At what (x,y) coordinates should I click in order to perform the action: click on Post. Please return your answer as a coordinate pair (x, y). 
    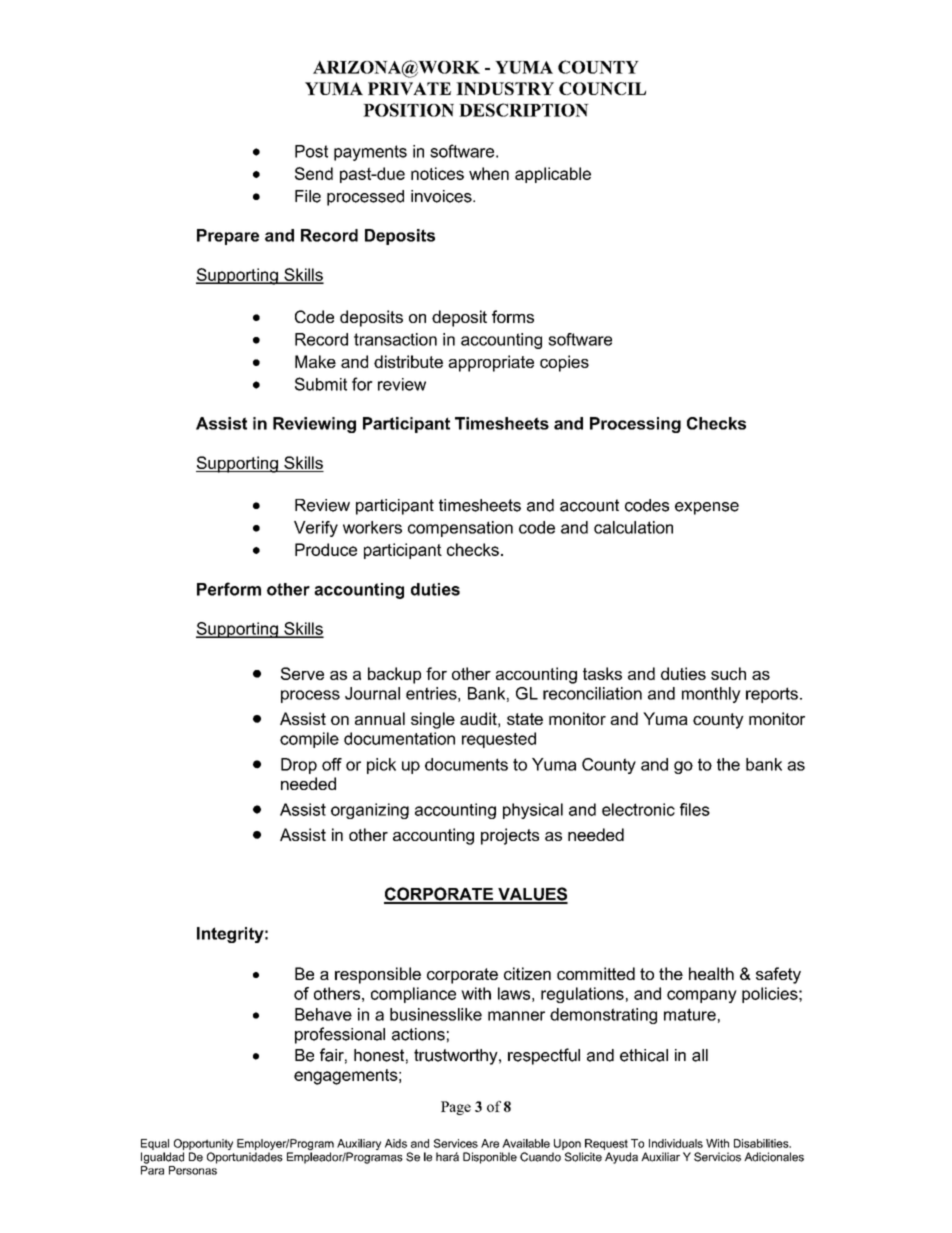
    Looking at the image, I should click on (311, 151).
